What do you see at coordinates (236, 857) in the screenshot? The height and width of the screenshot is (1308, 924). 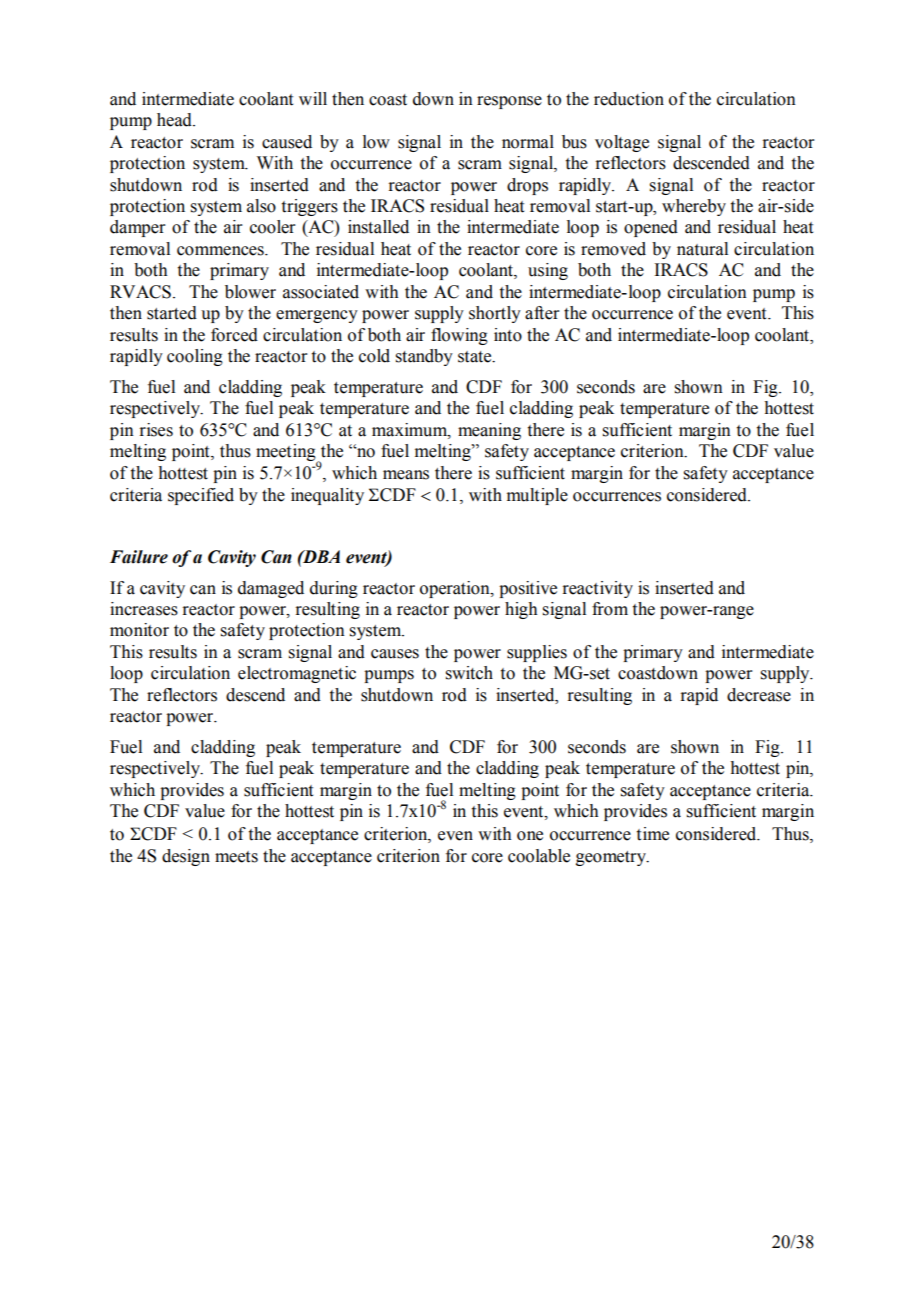 I see `meets` at bounding box center [236, 857].
